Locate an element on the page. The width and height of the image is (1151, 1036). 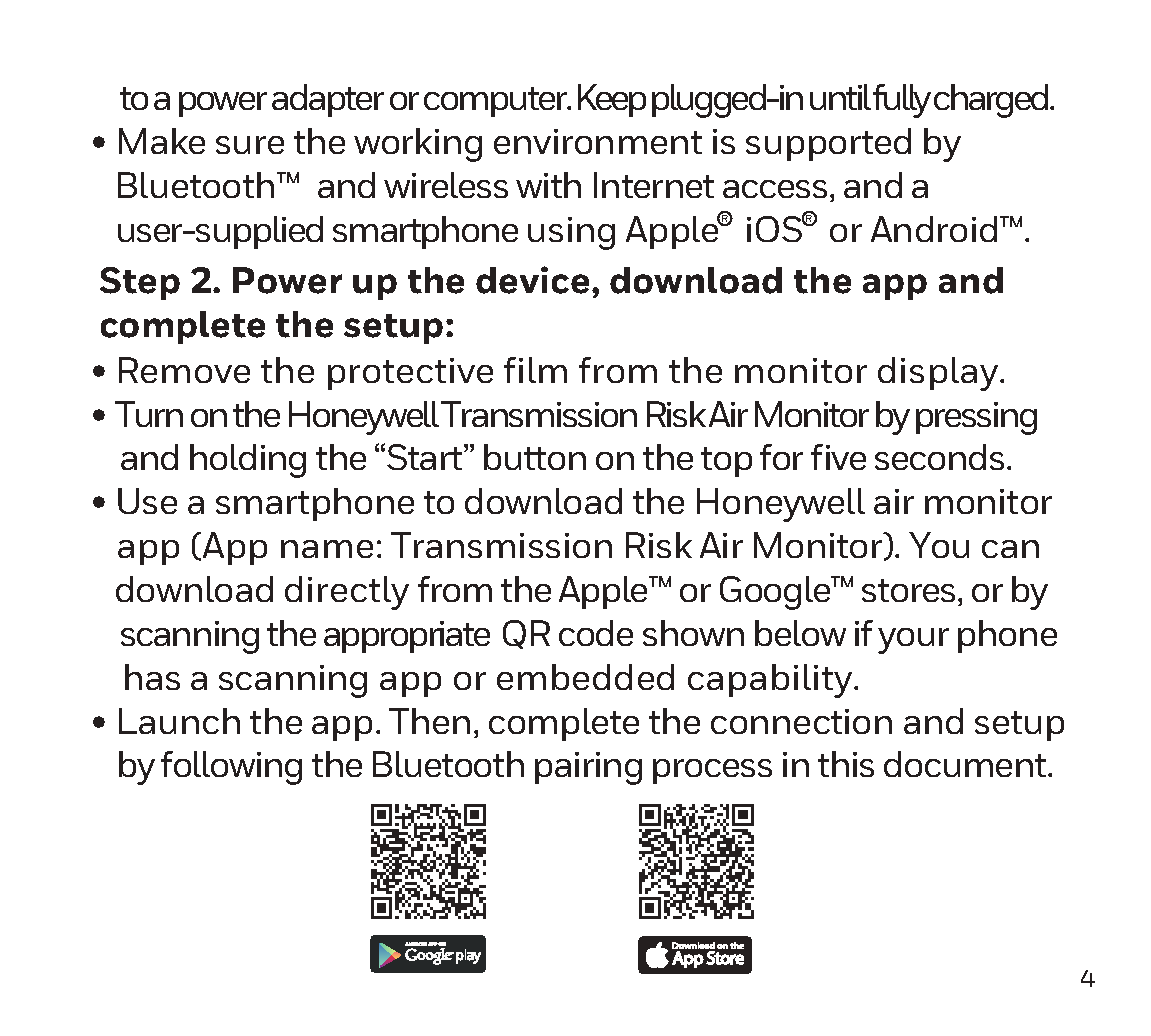
holding is located at coordinates (248, 461).
